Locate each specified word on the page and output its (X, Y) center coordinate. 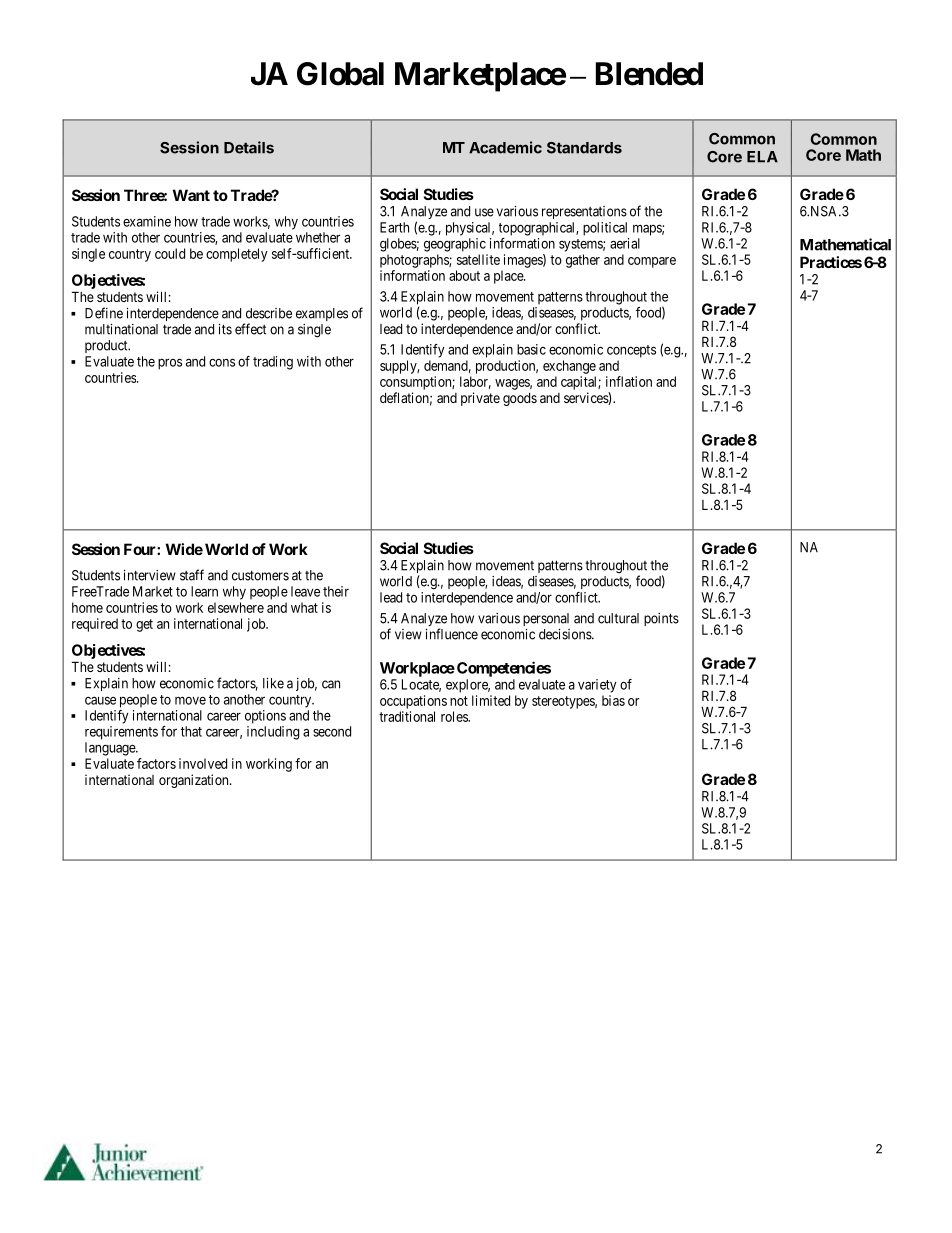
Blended (649, 74)
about (464, 275)
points (661, 619)
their (336, 591)
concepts (631, 351)
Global (340, 74)
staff (192, 575)
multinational (121, 329)
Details (249, 147)
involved (203, 763)
